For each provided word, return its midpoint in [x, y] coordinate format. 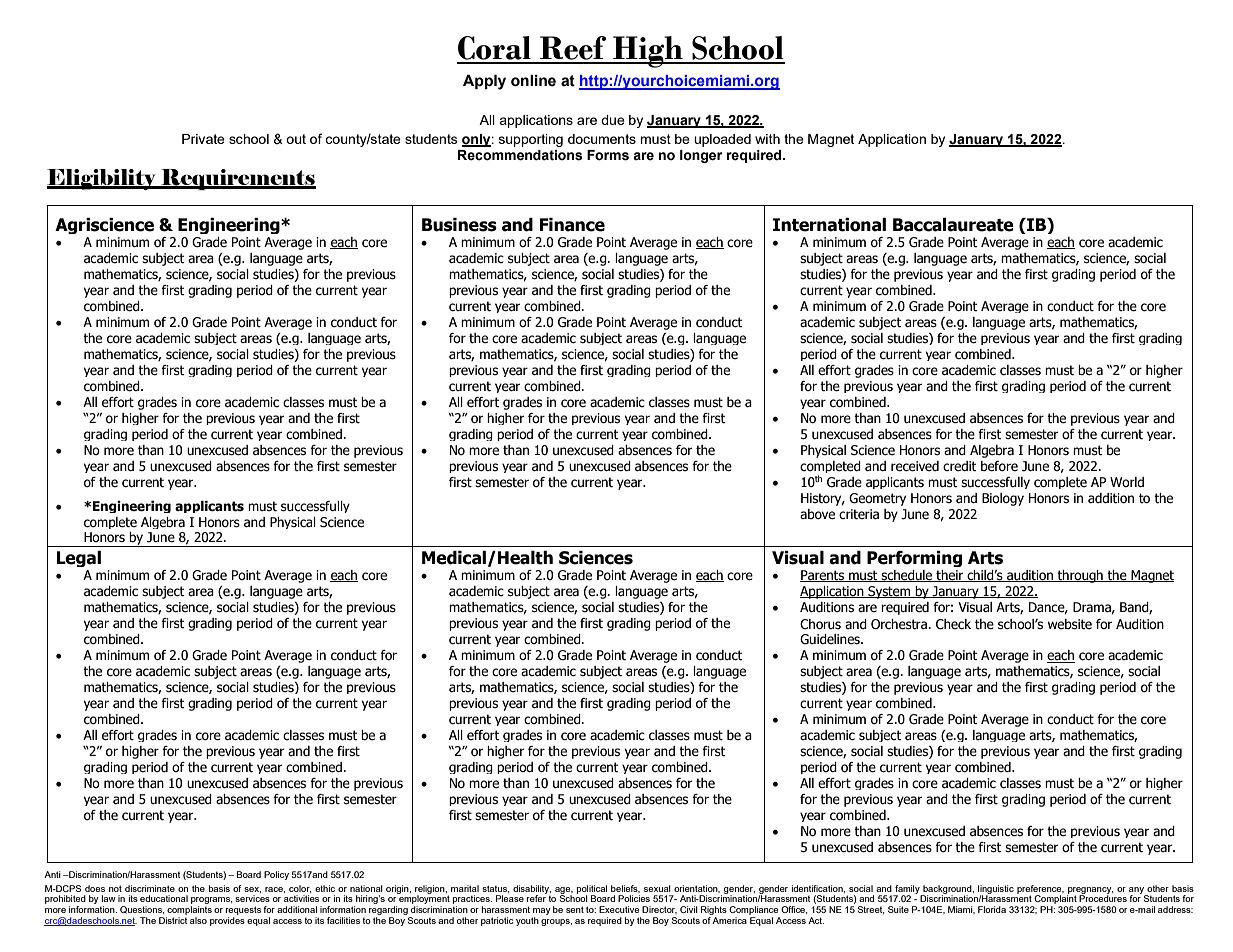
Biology [1003, 499]
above [817, 514]
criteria [859, 514]
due [613, 120]
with [767, 139]
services [252, 898]
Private [203, 139]
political [592, 890]
